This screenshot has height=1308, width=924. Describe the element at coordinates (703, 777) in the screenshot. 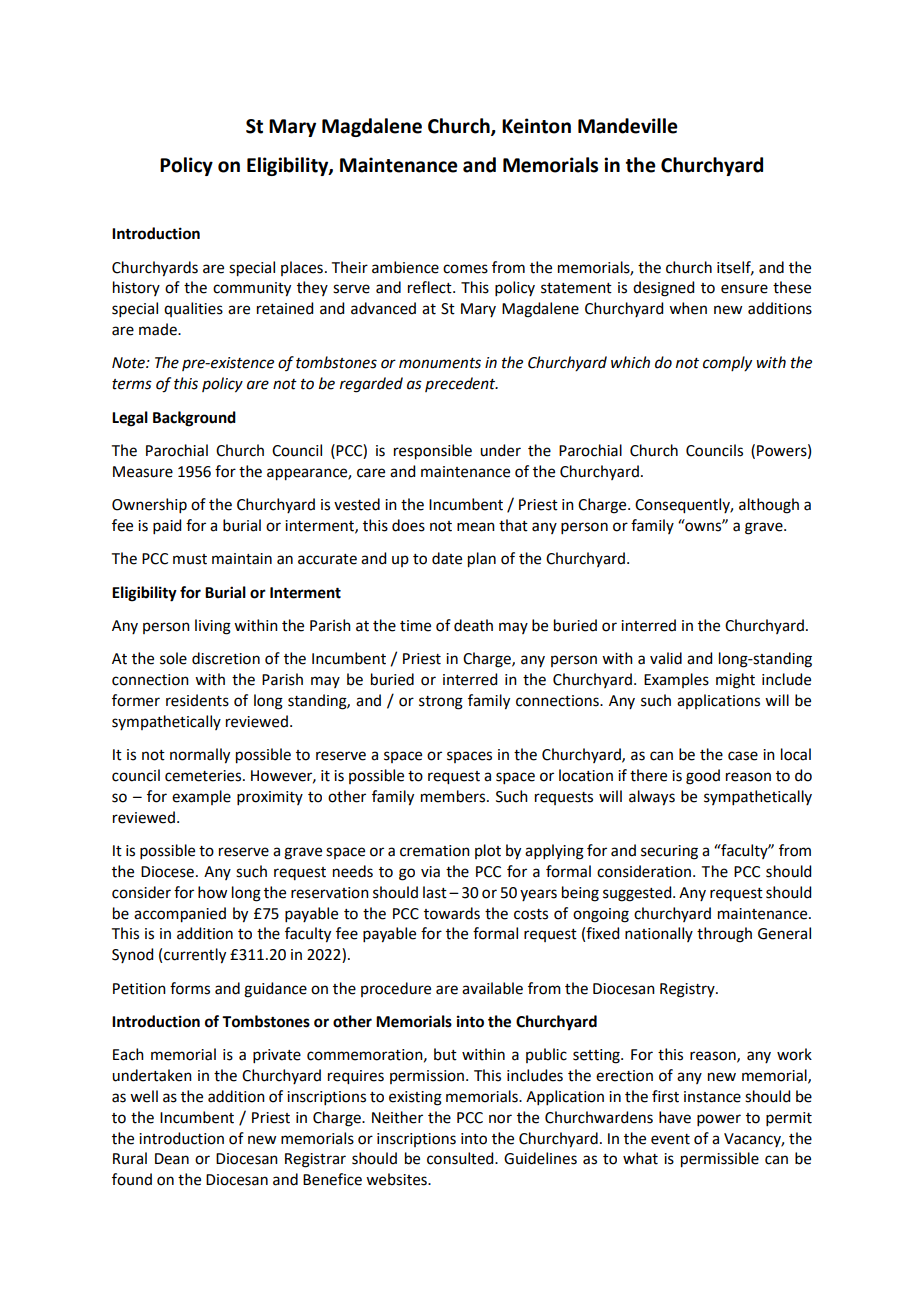

I see `good` at that location.
